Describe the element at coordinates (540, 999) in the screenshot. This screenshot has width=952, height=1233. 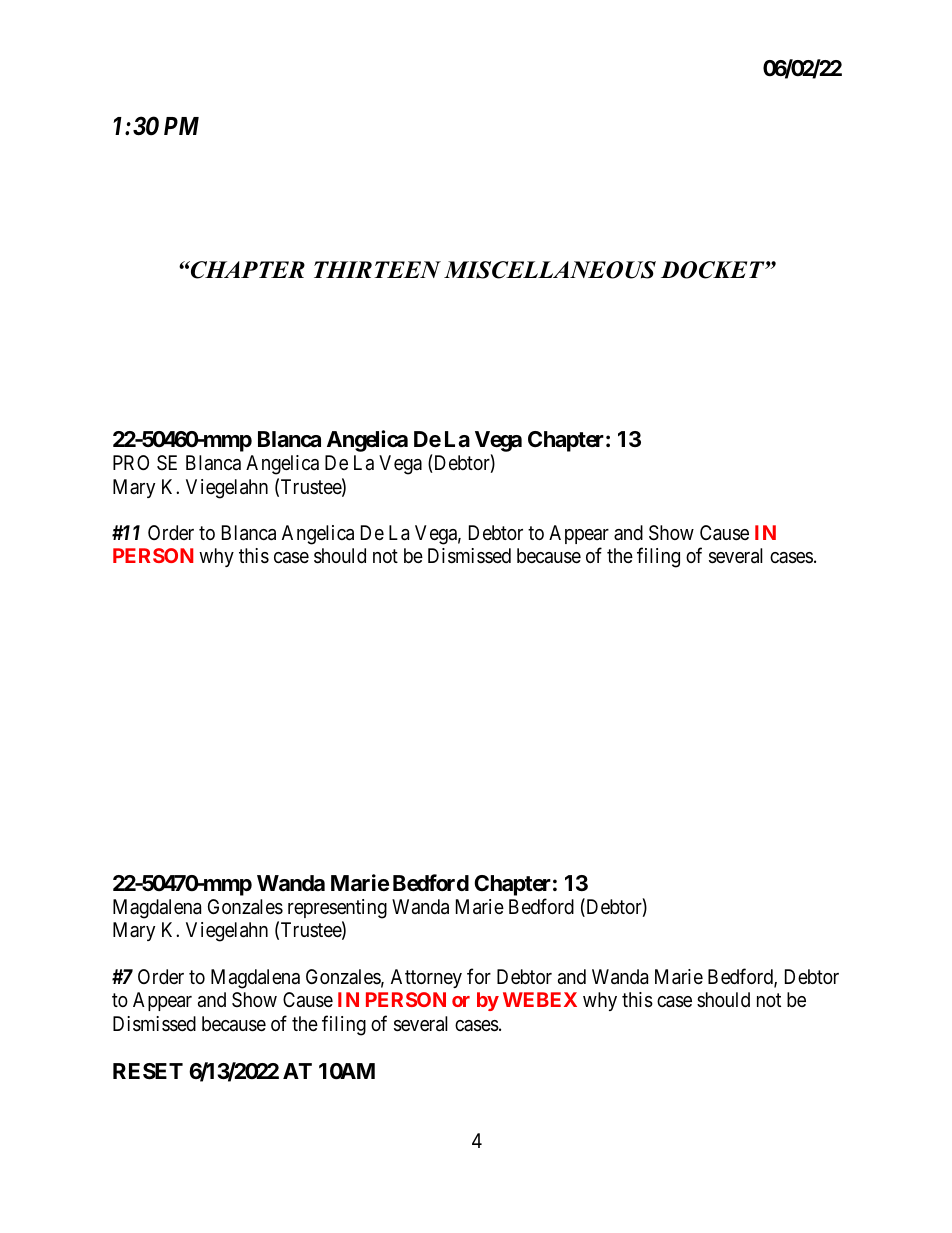
I see `WEBEX` at that location.
